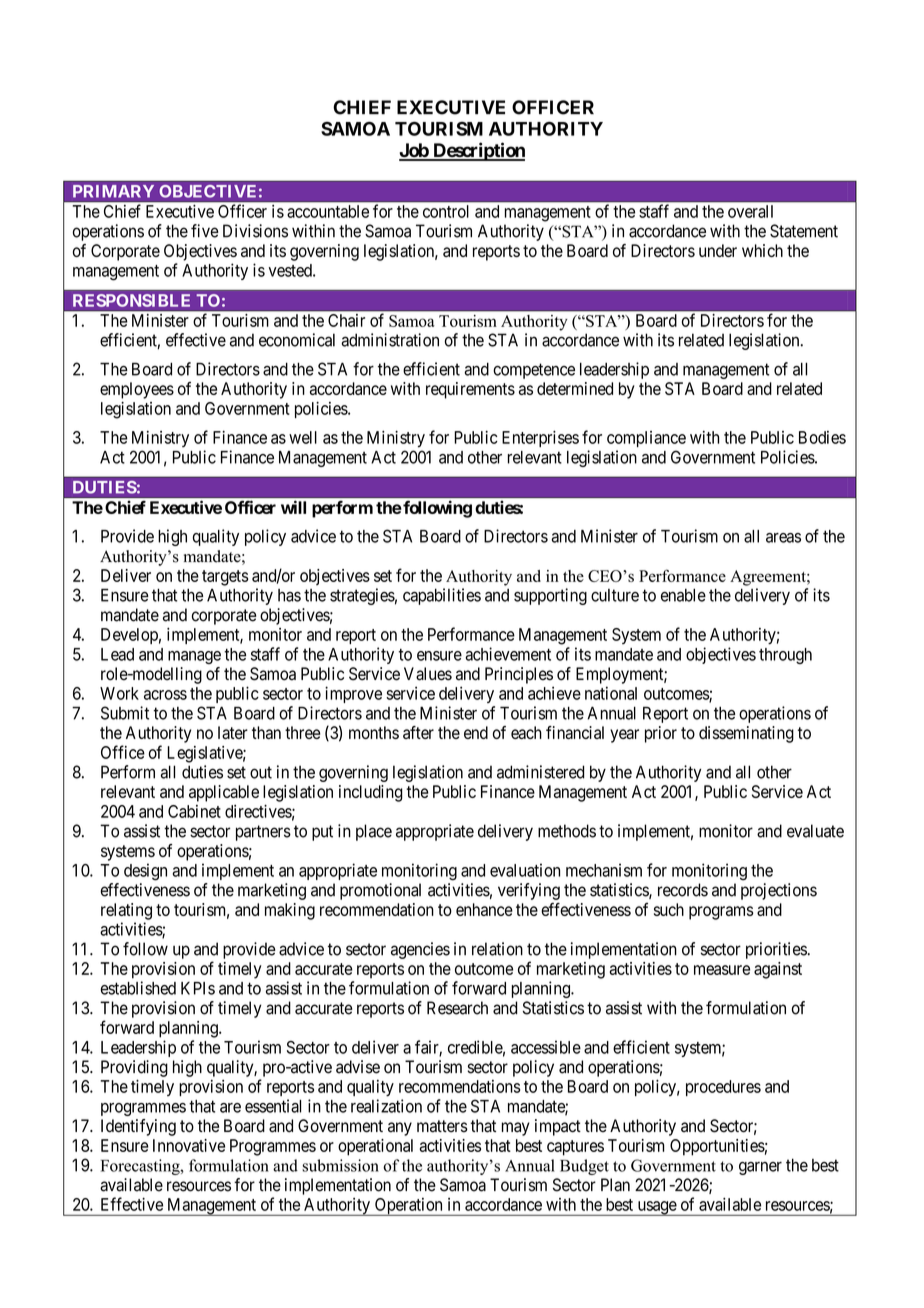 This screenshot has width=924, height=1308. Describe the element at coordinates (418, 732) in the screenshot. I see `after` at that location.
